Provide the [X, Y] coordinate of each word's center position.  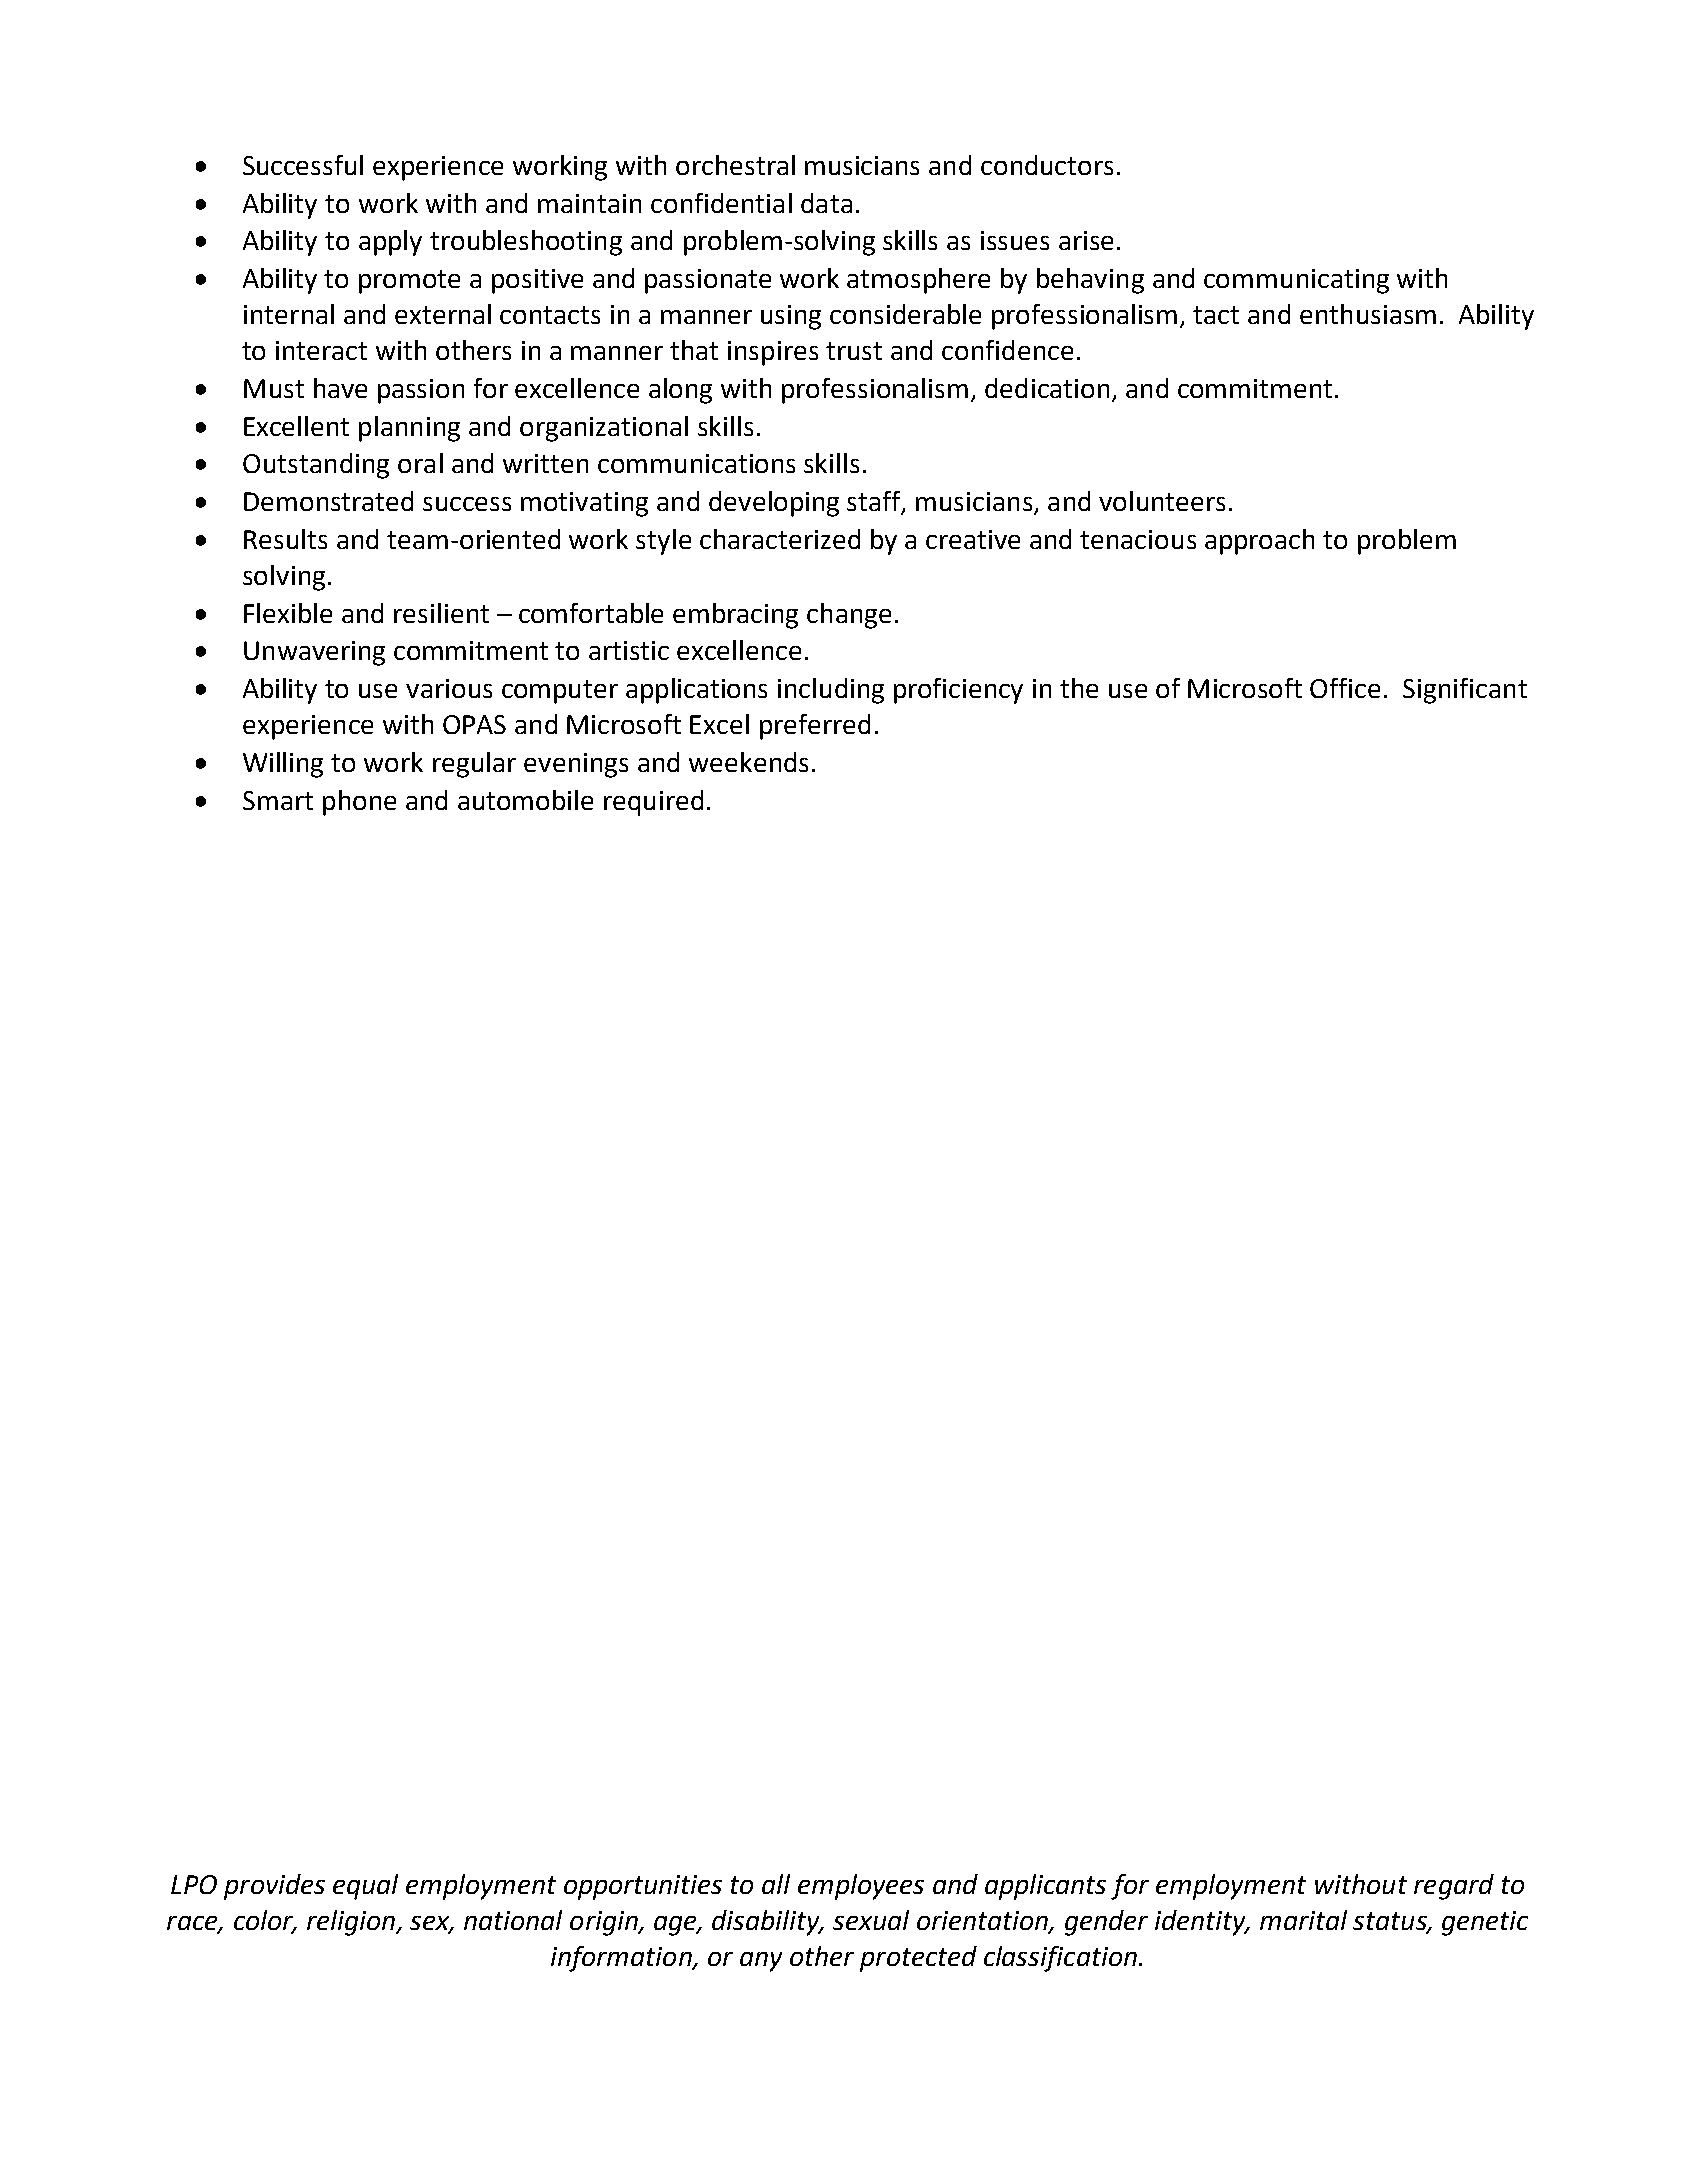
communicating [1296, 281]
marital [1303, 1920]
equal [365, 1887]
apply [390, 243]
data [826, 203]
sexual [871, 1920]
